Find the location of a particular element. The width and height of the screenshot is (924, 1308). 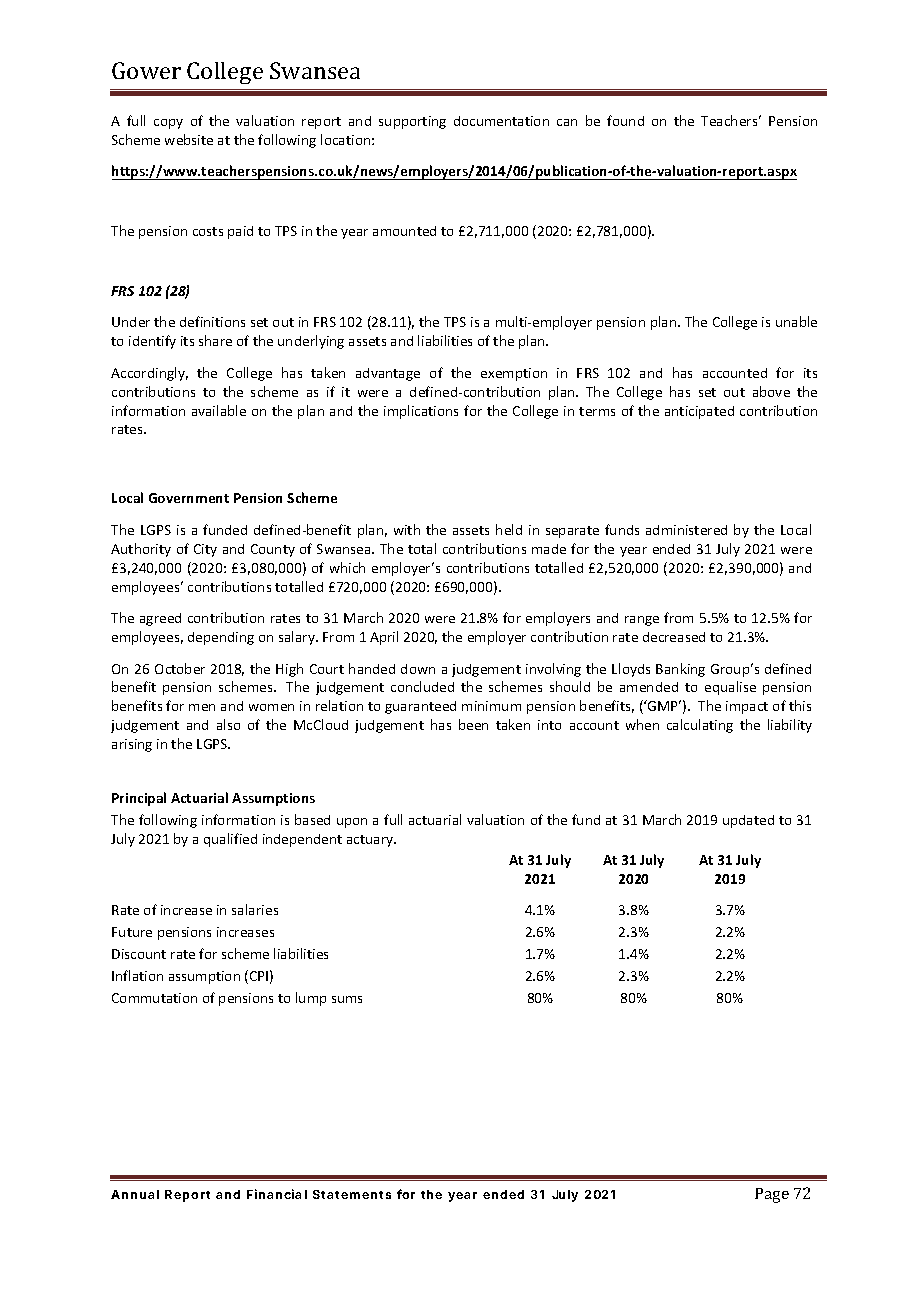

held is located at coordinates (509, 529).
